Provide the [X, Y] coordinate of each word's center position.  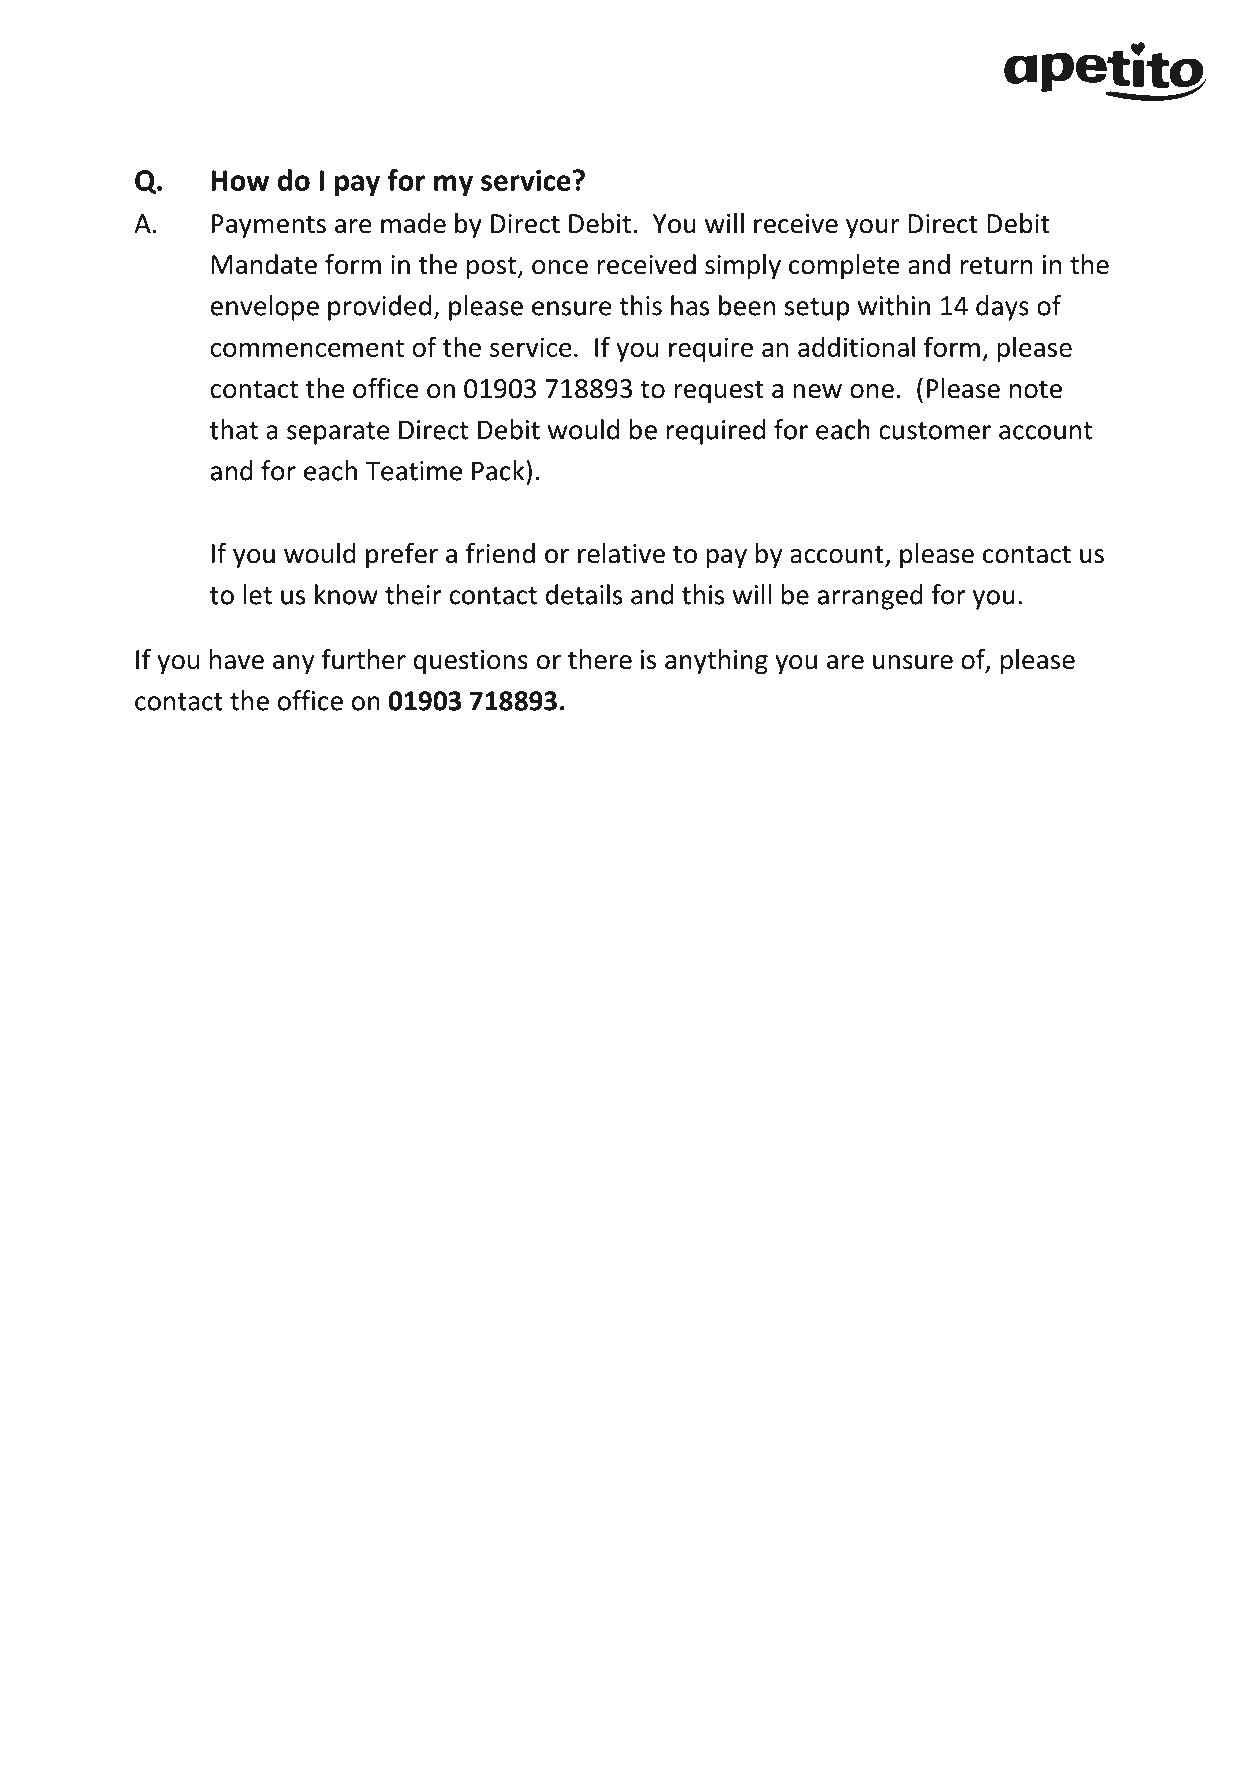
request [719, 392]
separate [338, 433]
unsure [913, 662]
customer [935, 431]
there [600, 659]
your [873, 229]
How [240, 180]
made [413, 223]
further [363, 659]
